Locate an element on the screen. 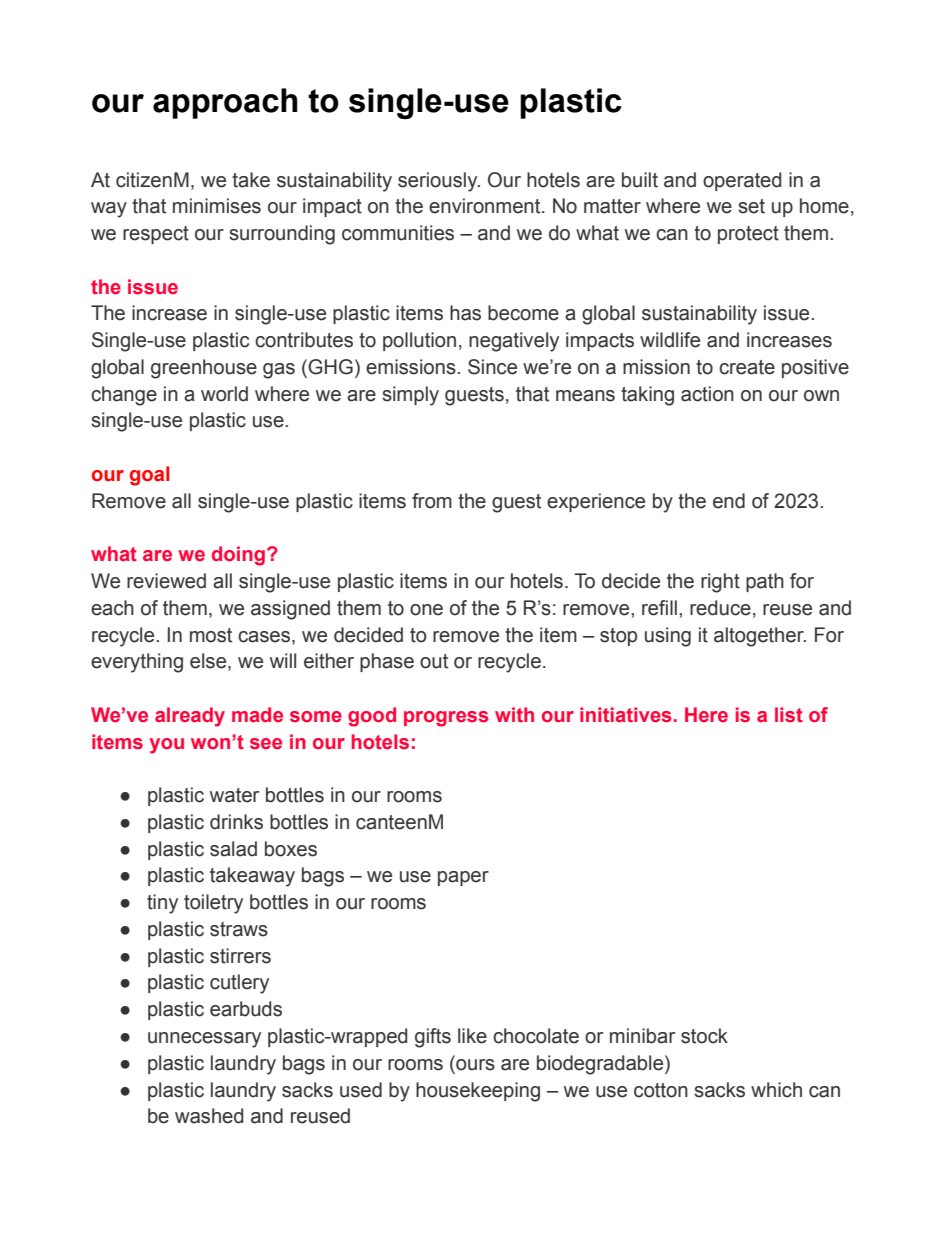  doing is located at coordinates (238, 556).
